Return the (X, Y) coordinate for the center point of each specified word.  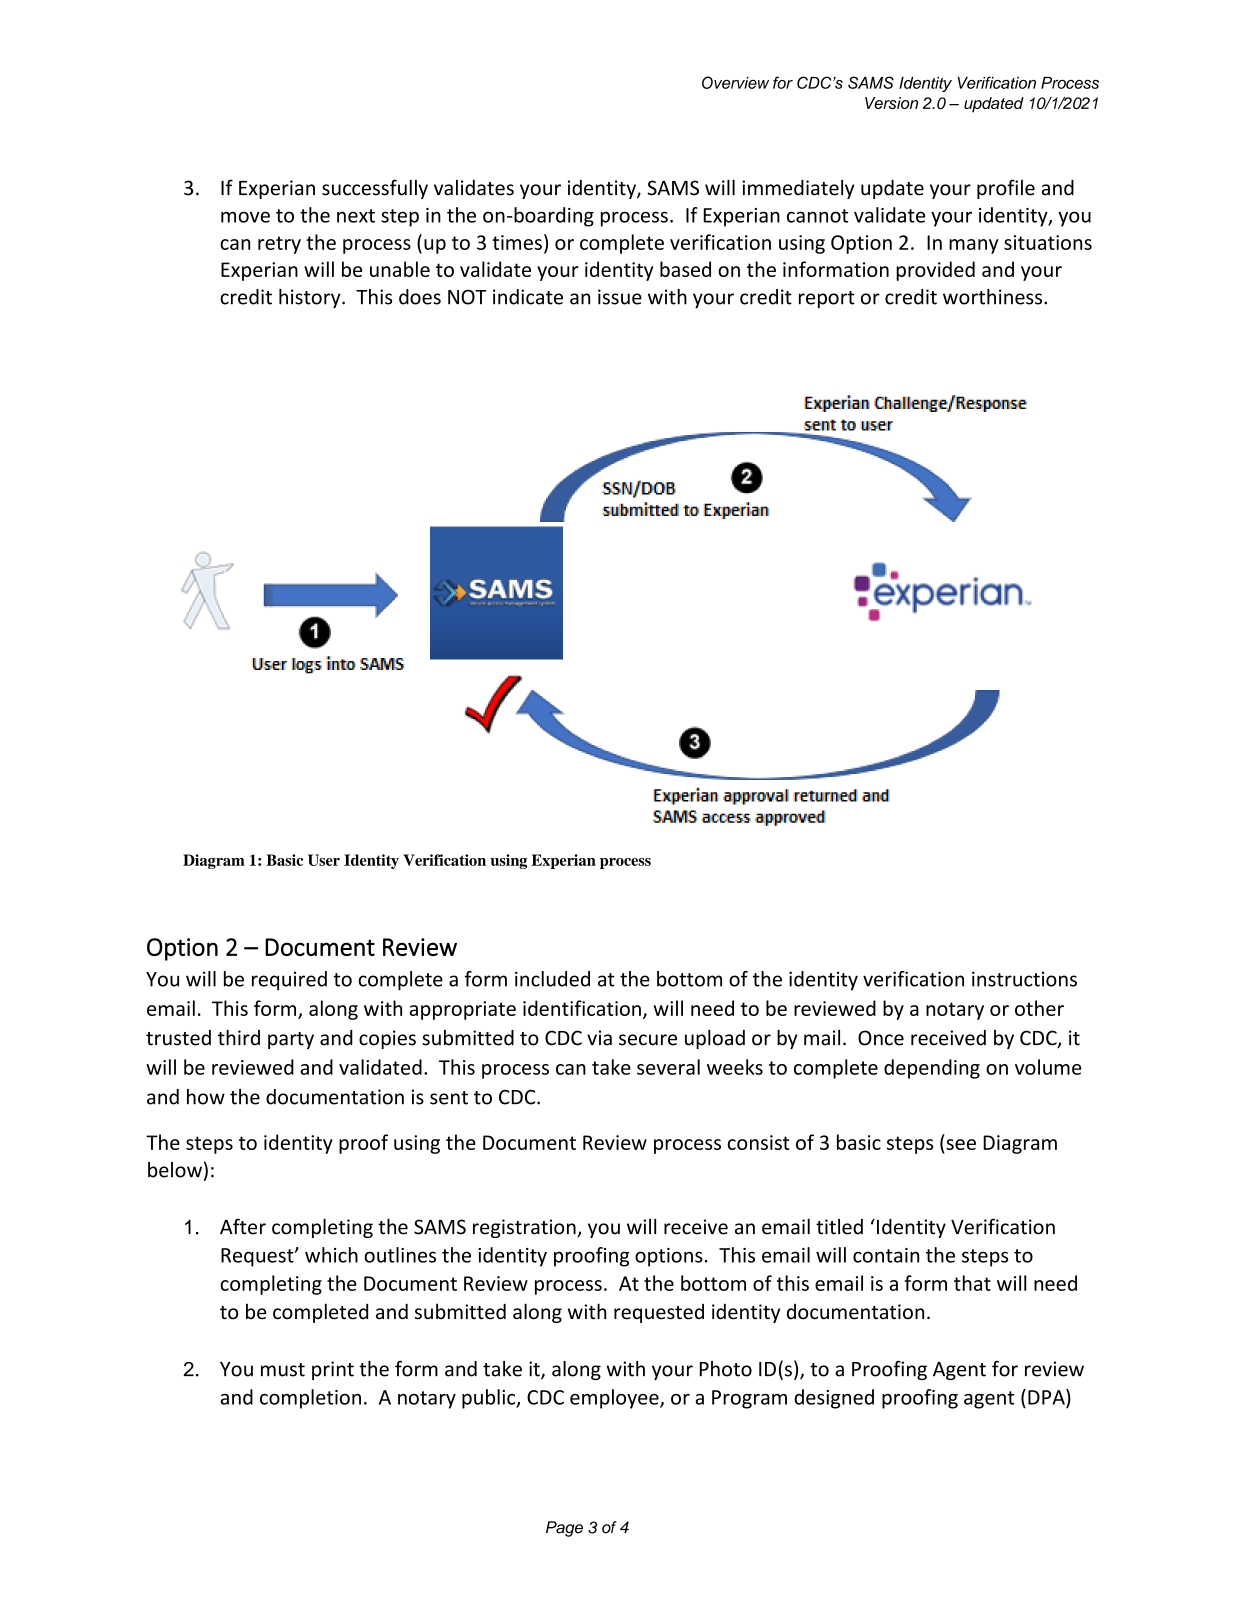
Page (564, 1529)
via (599, 1038)
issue (620, 297)
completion (310, 1399)
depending (932, 1069)
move (245, 217)
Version (891, 103)
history (311, 298)
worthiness (994, 297)
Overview (735, 82)
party (291, 1040)
